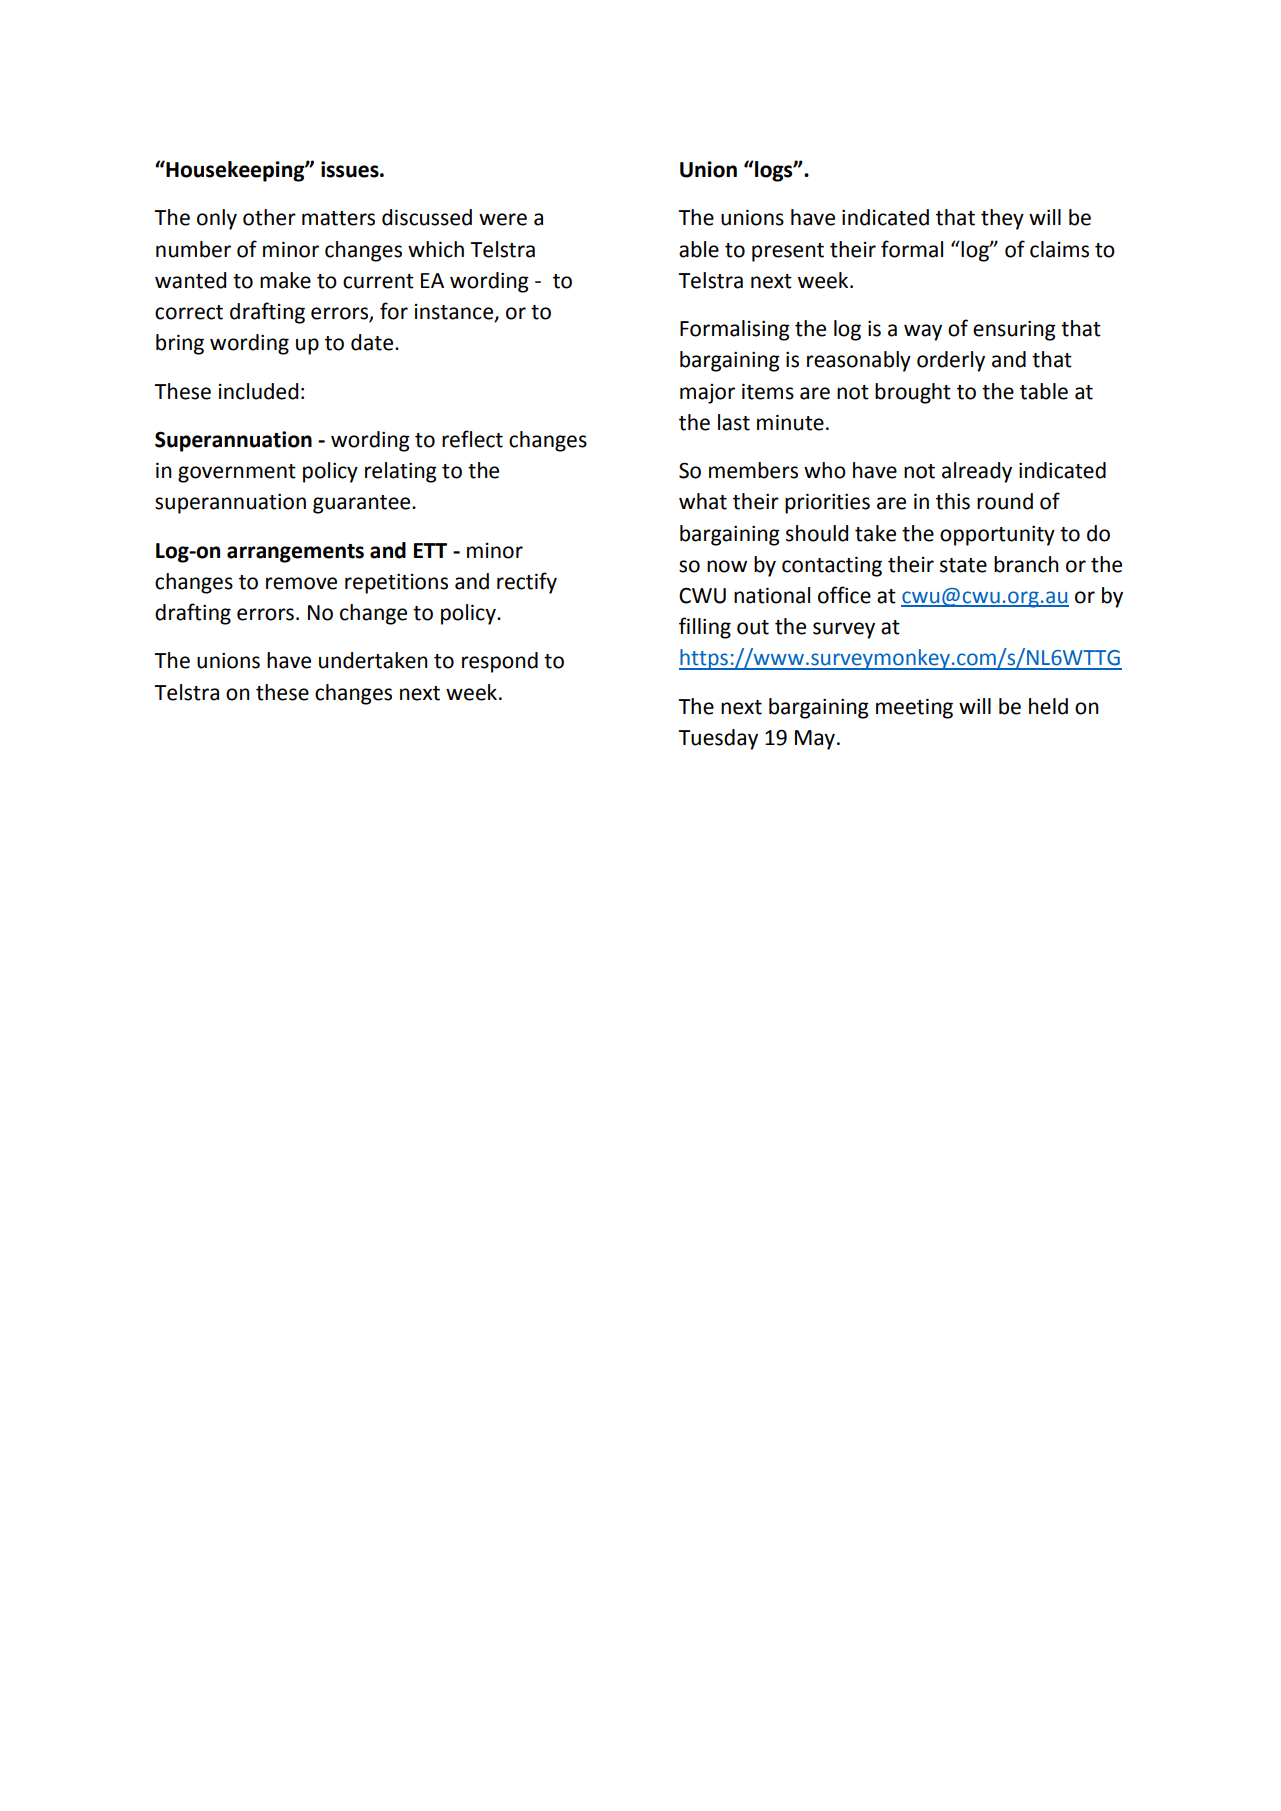  I want to click on arrangements, so click(295, 553).
